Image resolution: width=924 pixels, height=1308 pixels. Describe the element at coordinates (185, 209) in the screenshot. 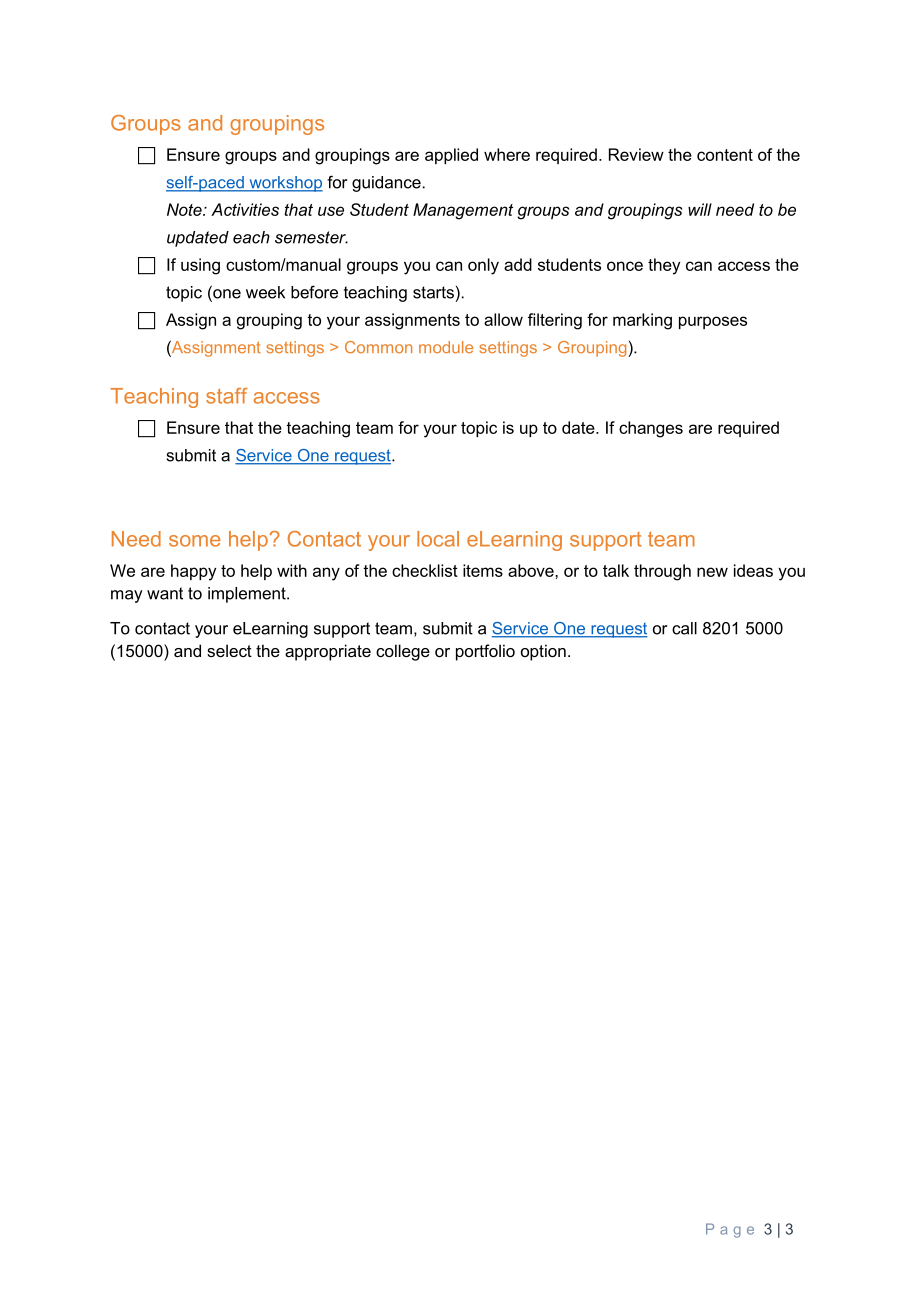

I see `Note` at that location.
